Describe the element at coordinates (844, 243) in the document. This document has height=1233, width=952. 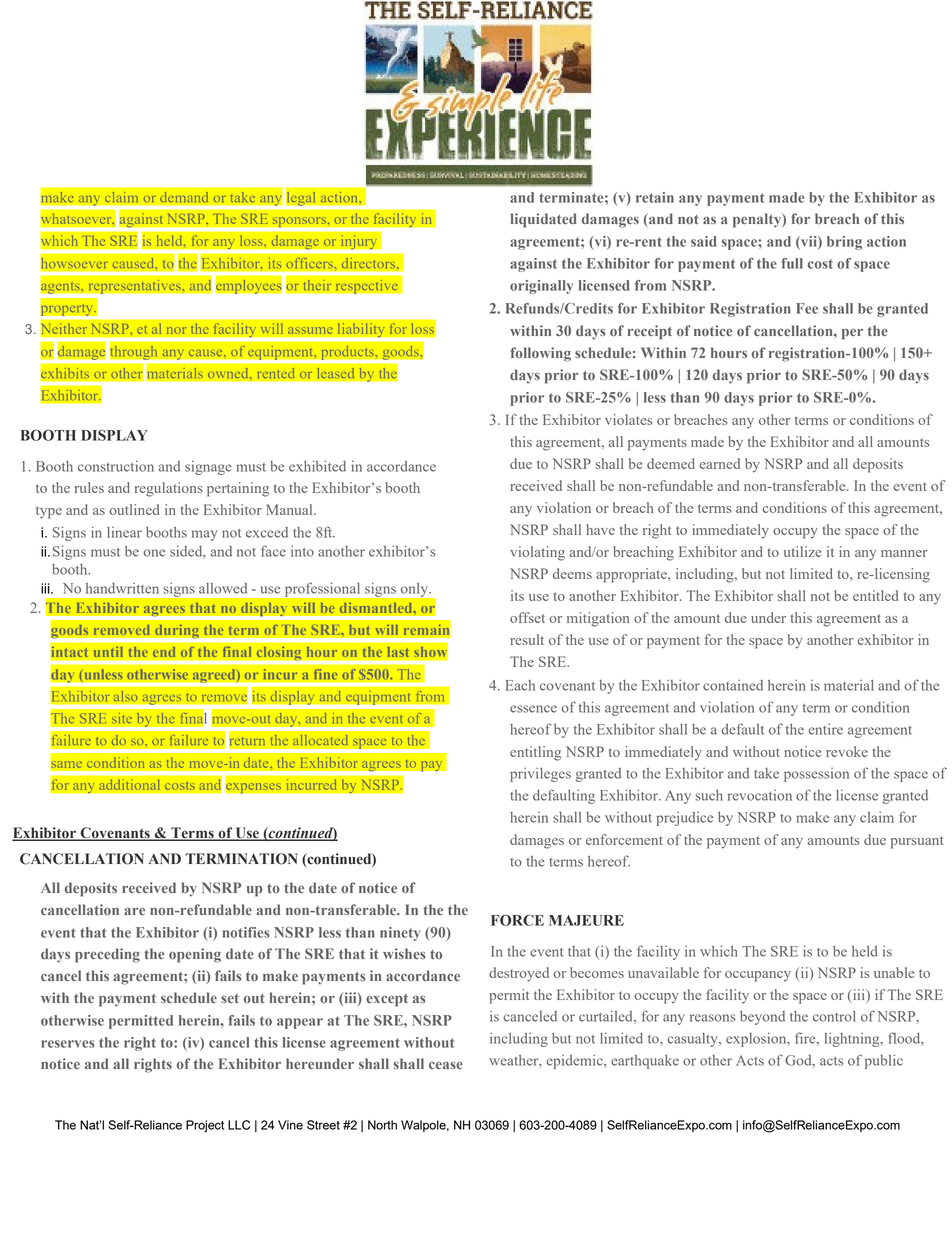
I see `bring` at that location.
